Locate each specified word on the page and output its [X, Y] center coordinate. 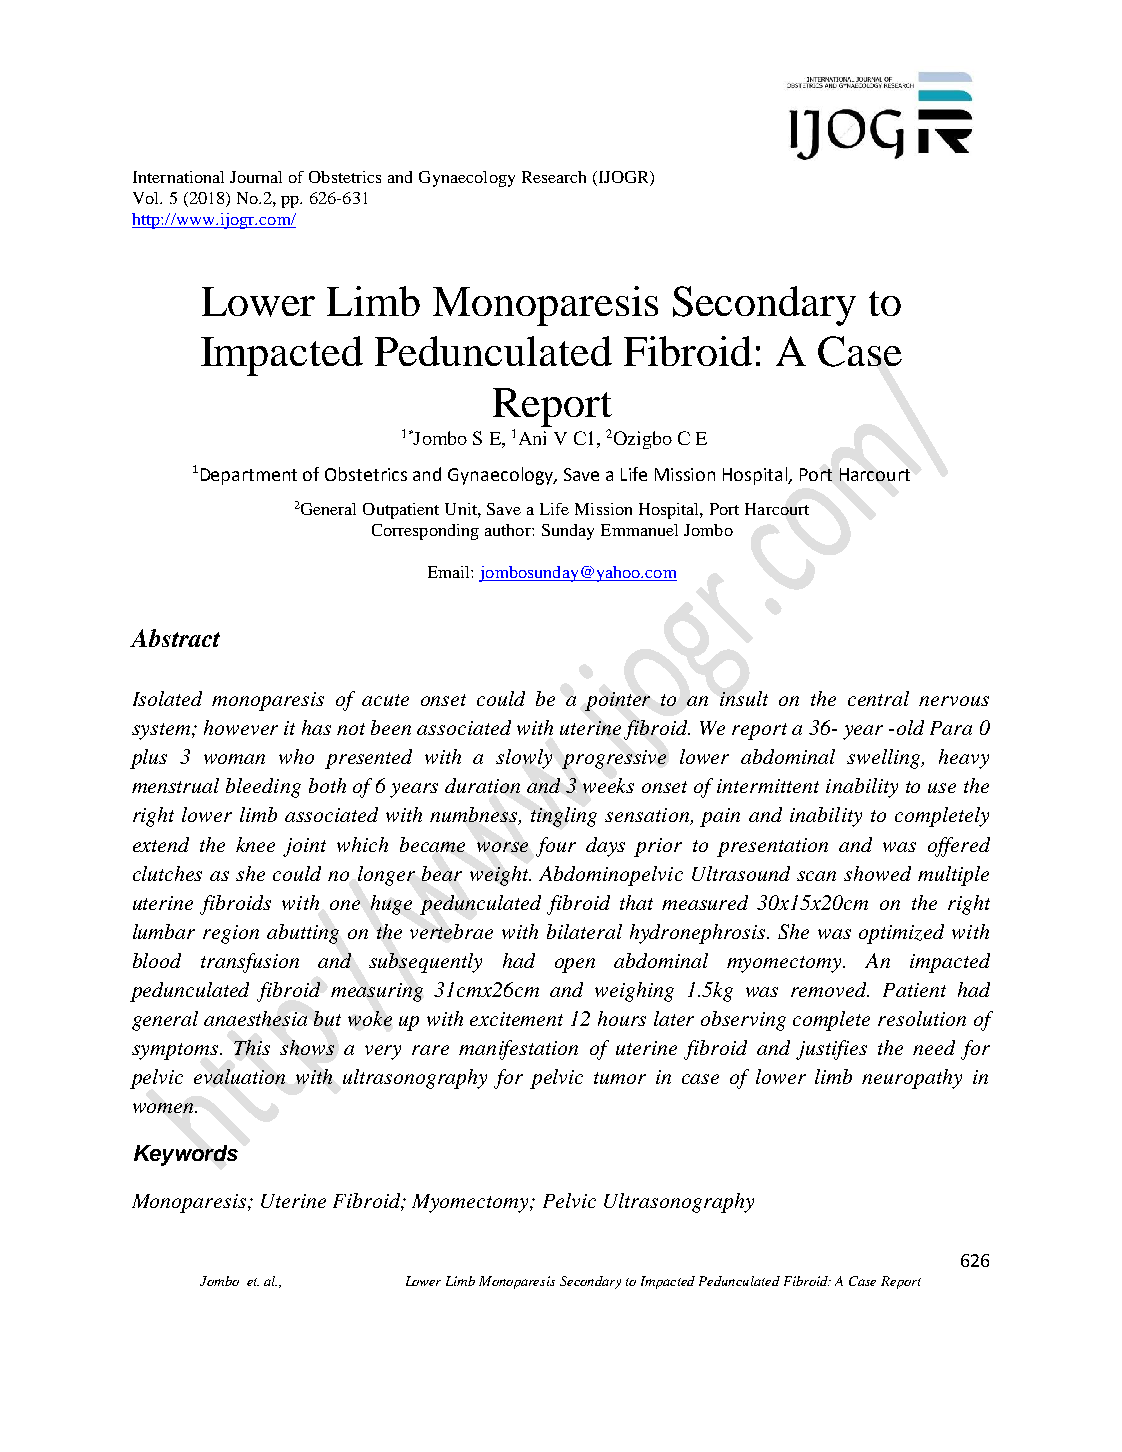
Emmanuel [639, 530]
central [878, 698]
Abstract [175, 638]
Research [554, 177]
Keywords [186, 1155]
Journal [256, 177]
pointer [617, 701]
